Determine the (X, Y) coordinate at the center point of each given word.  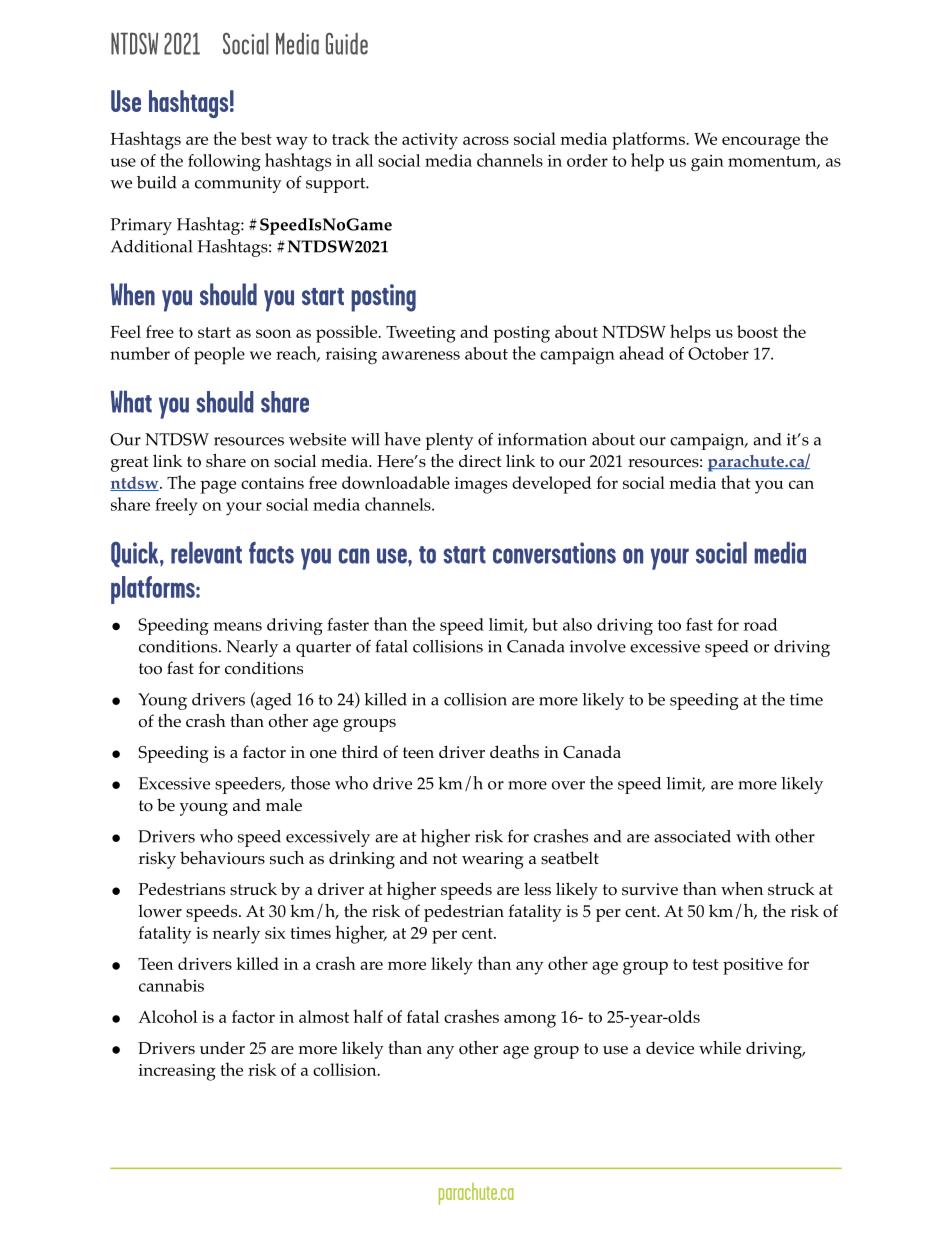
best (256, 138)
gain (707, 163)
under (222, 1047)
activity (430, 141)
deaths (514, 752)
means (237, 626)
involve (598, 646)
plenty (450, 441)
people (219, 356)
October (718, 353)
